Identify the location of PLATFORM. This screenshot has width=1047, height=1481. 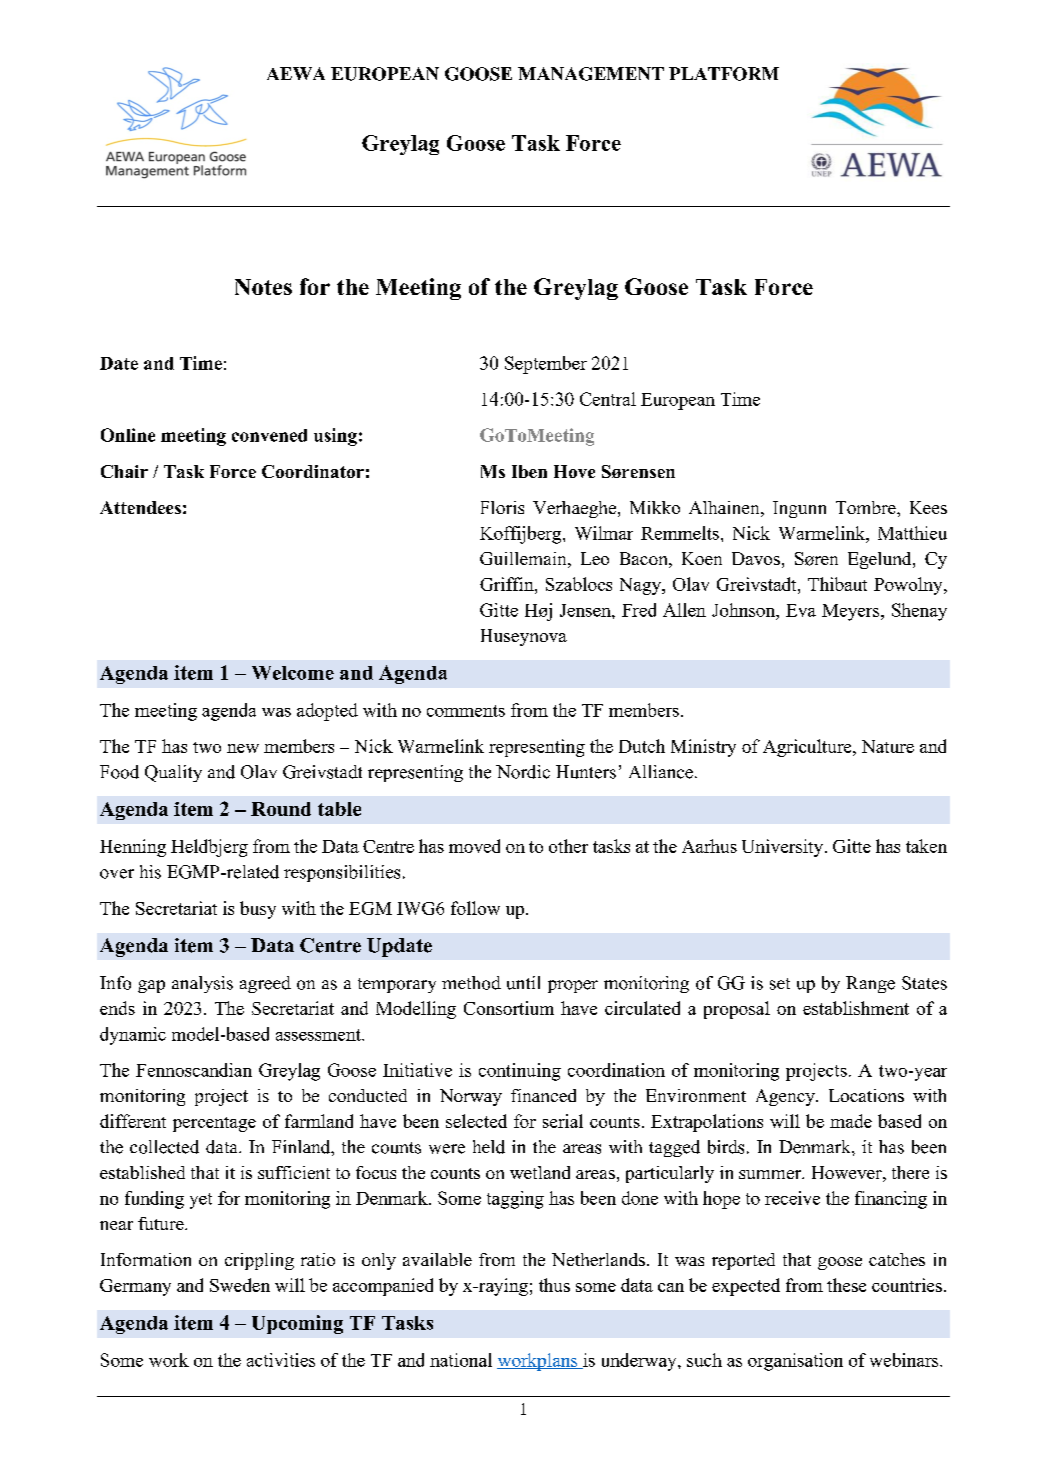
(724, 74).
